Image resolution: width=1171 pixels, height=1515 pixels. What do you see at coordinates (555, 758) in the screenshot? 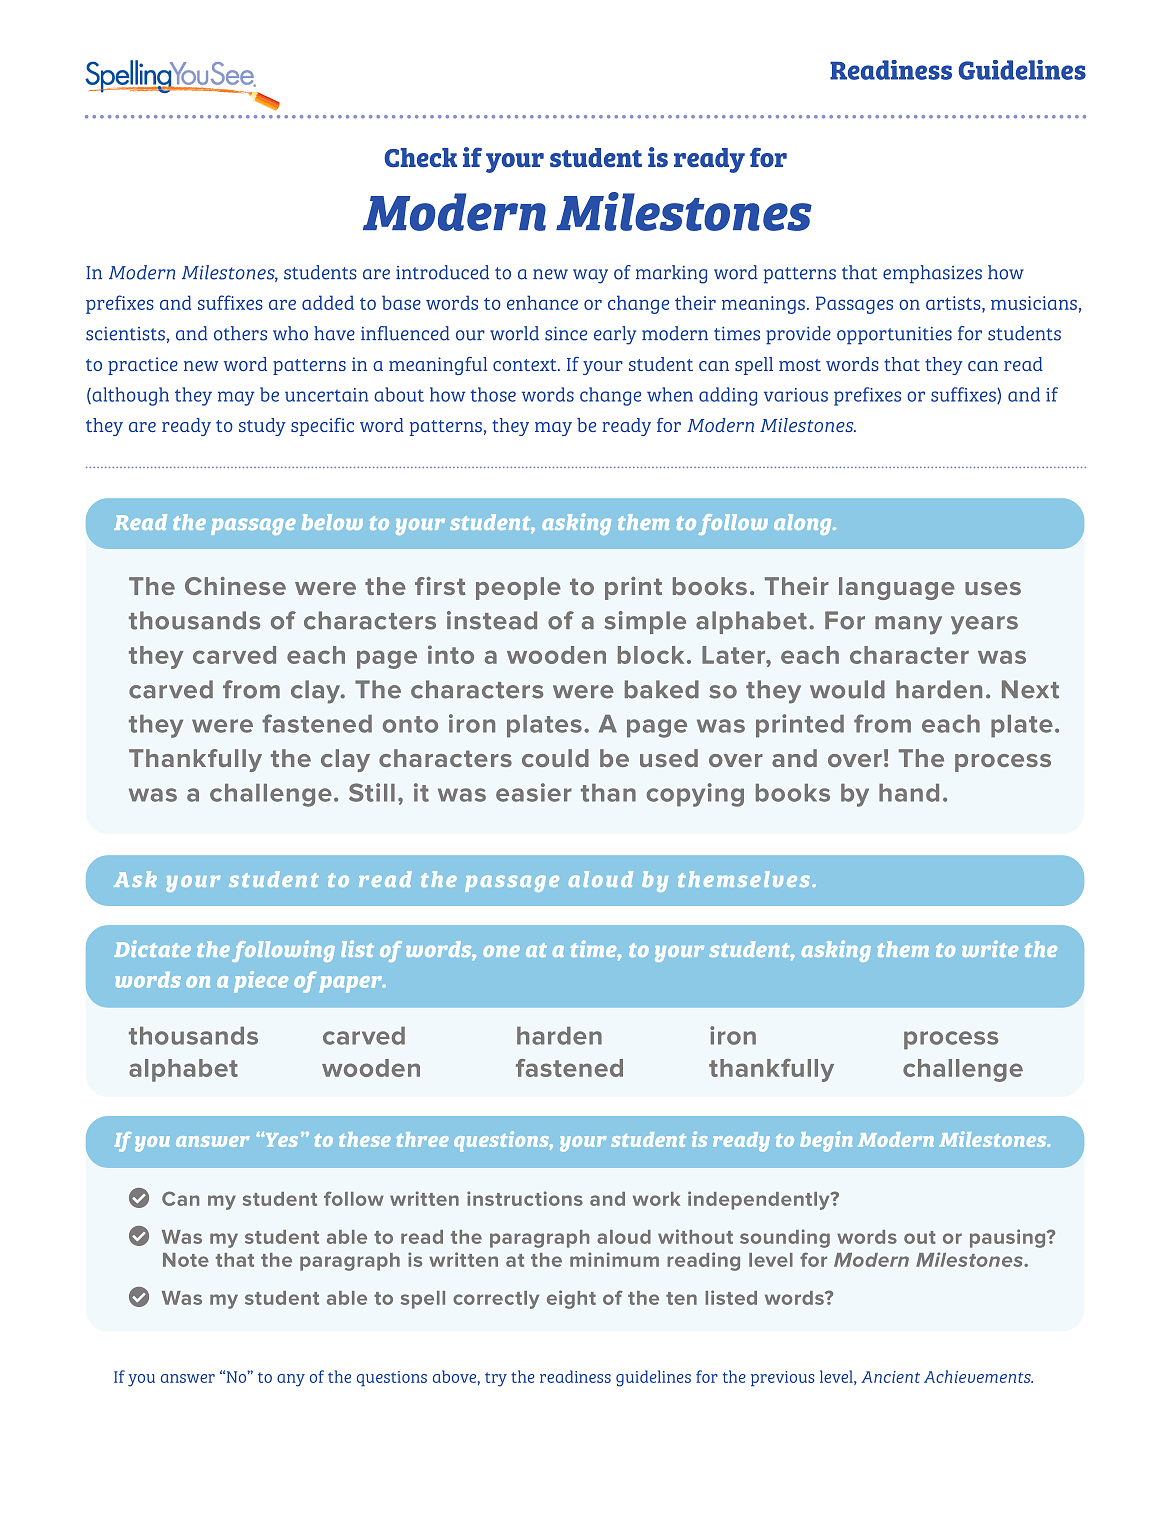
I see `could` at bounding box center [555, 758].
